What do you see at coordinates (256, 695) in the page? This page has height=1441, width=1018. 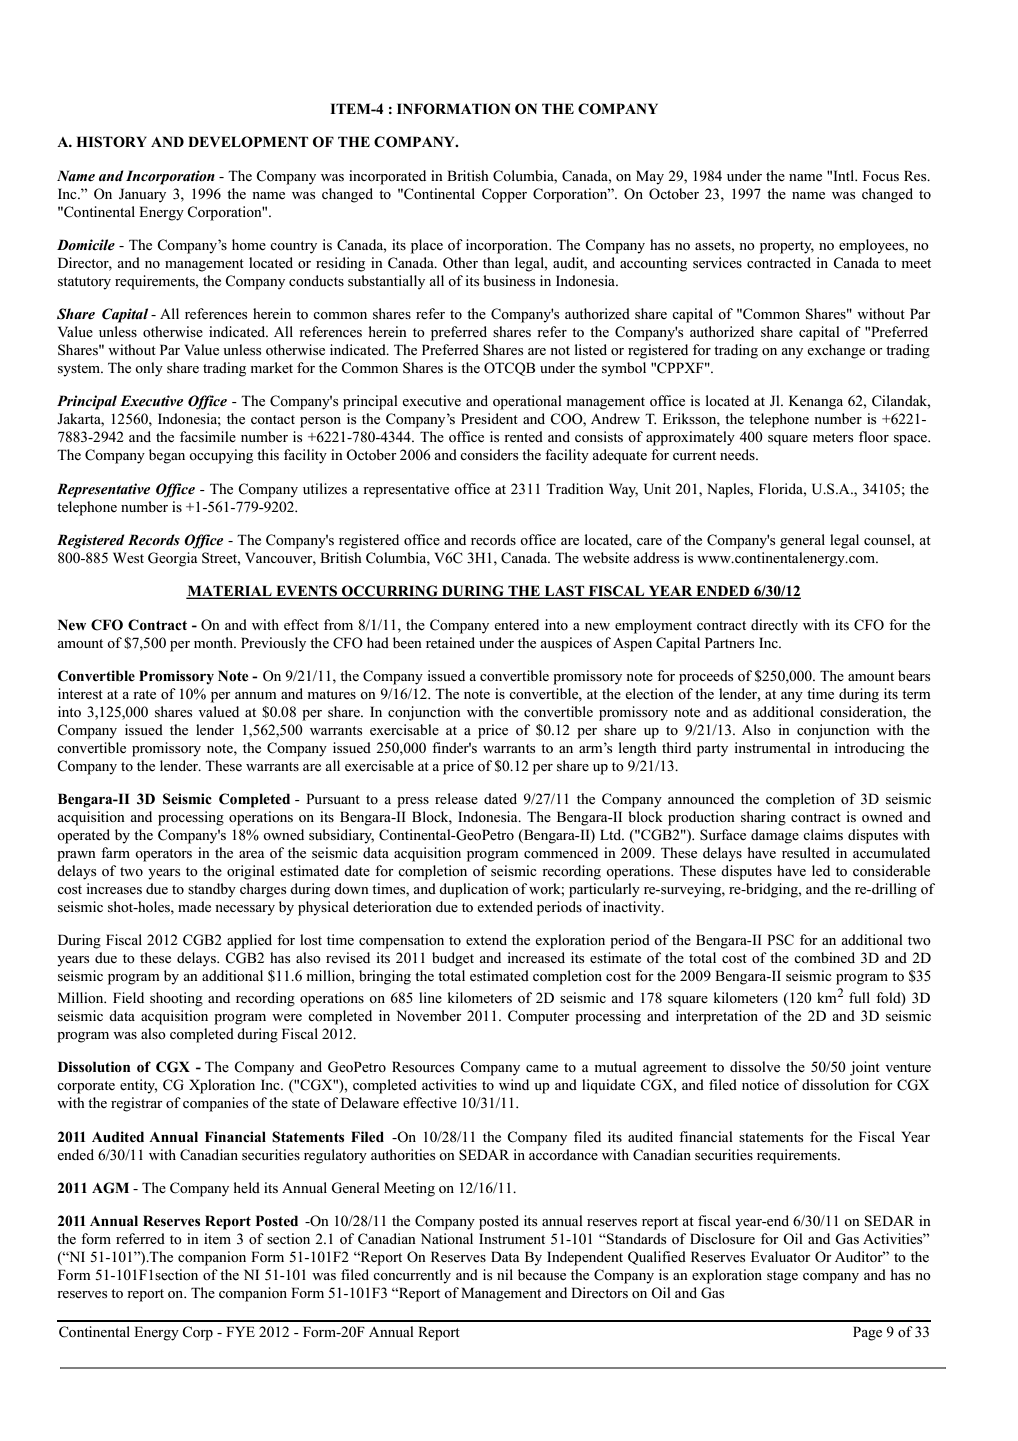 I see `annum` at bounding box center [256, 695].
